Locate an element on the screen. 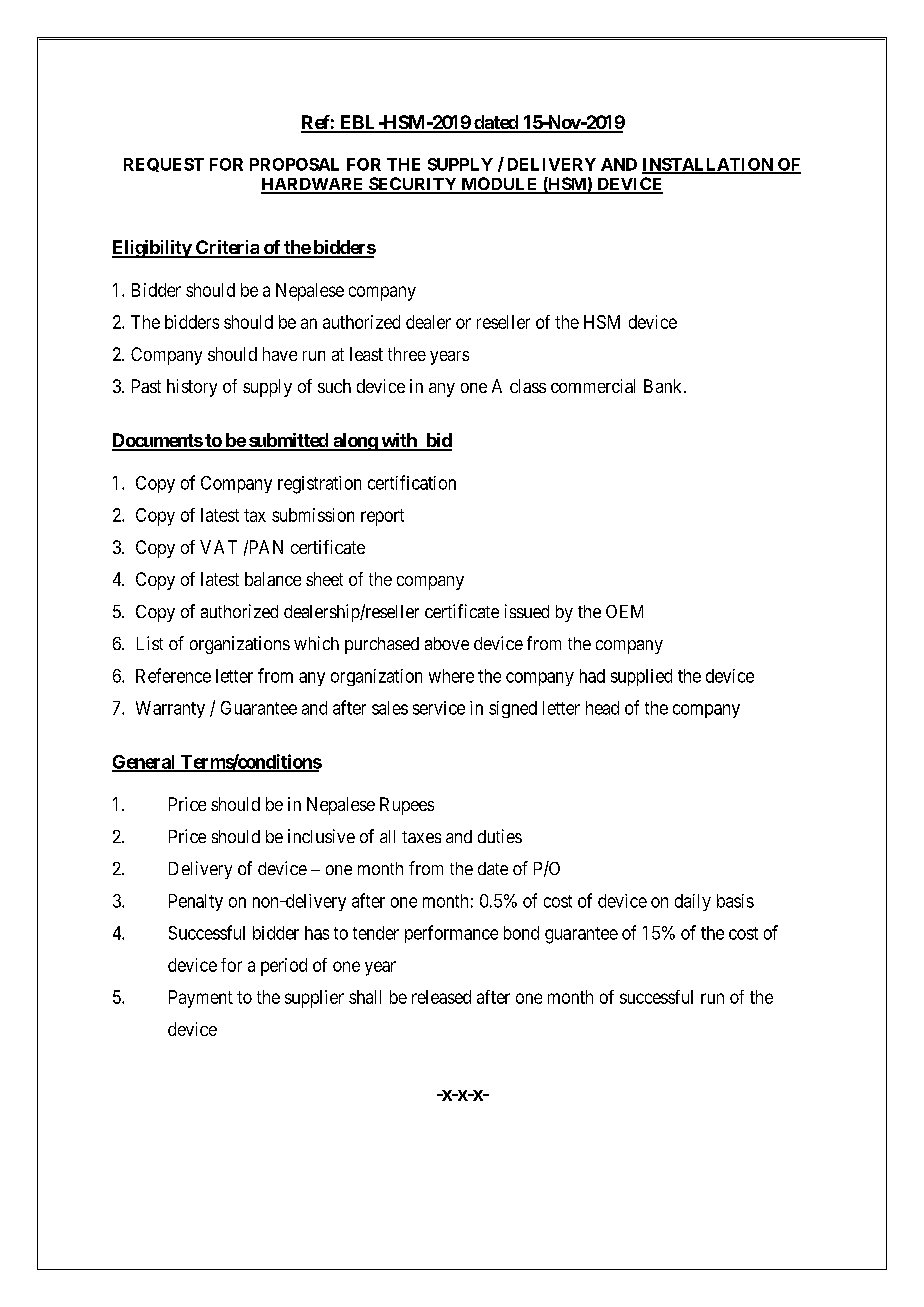 This screenshot has height=1307, width=924. SECURITY is located at coordinates (413, 185).
